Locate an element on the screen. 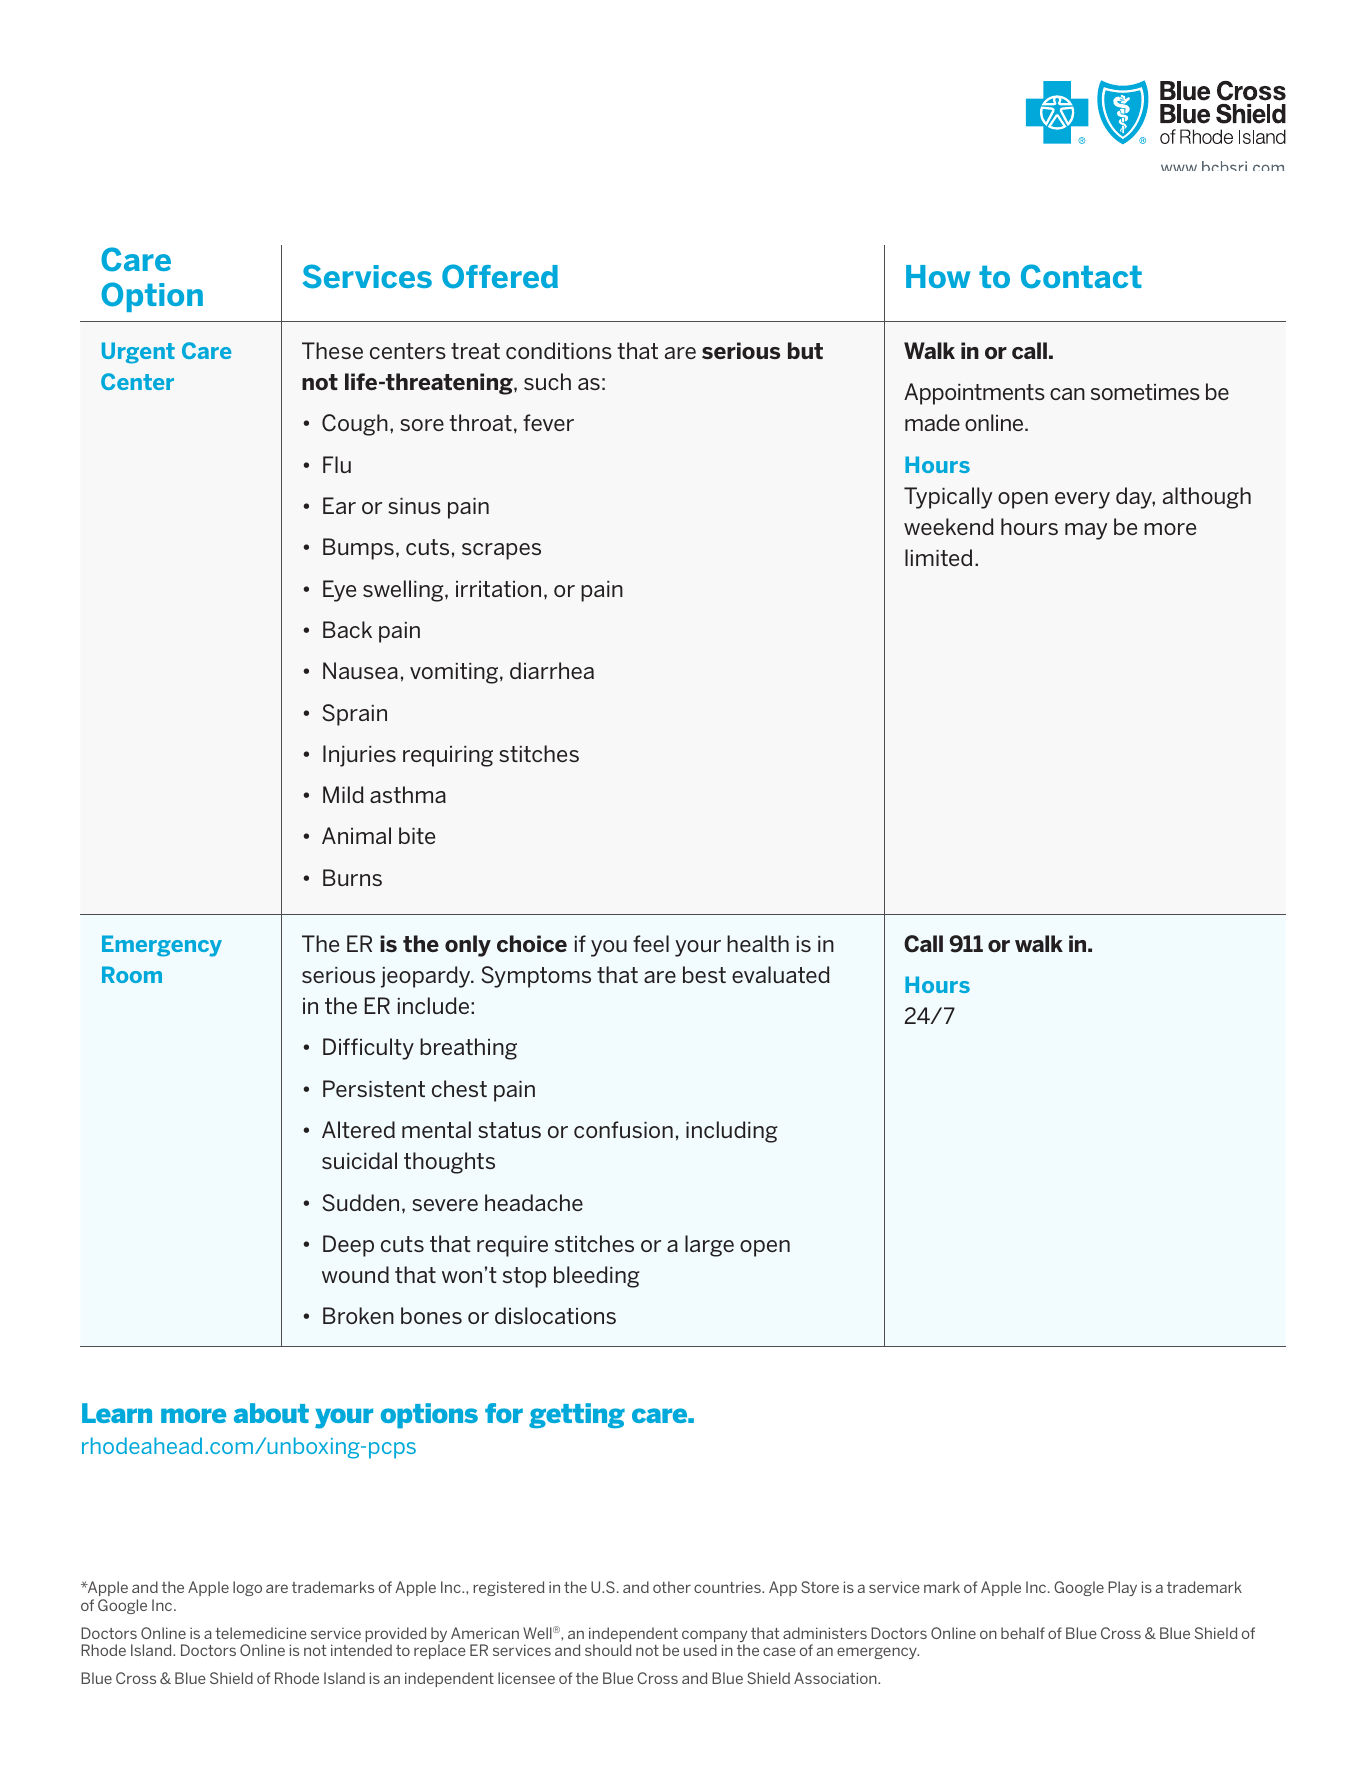  large is located at coordinates (709, 1246).
